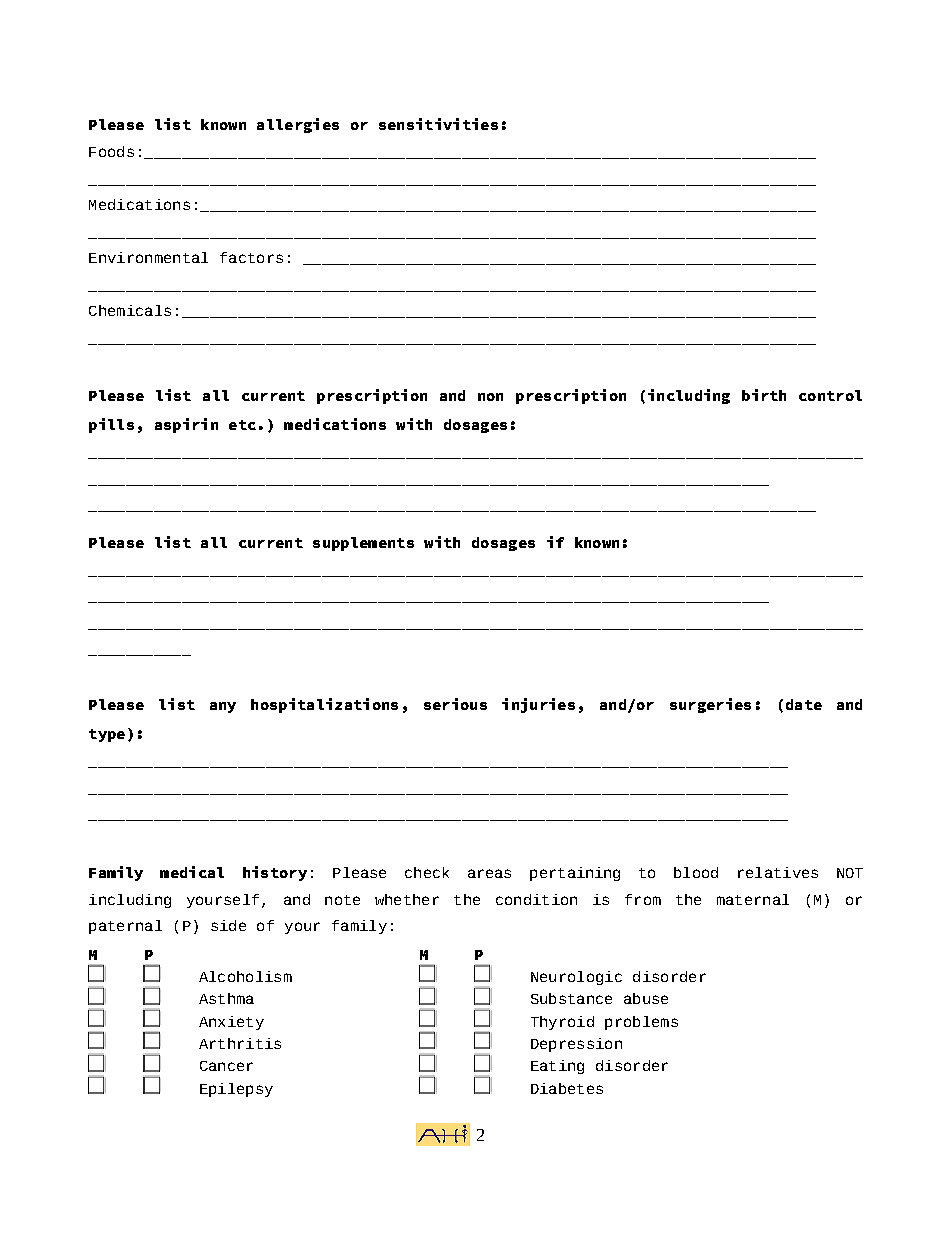 This image has width=952, height=1233. What do you see at coordinates (363, 544) in the image?
I see `supplements` at bounding box center [363, 544].
